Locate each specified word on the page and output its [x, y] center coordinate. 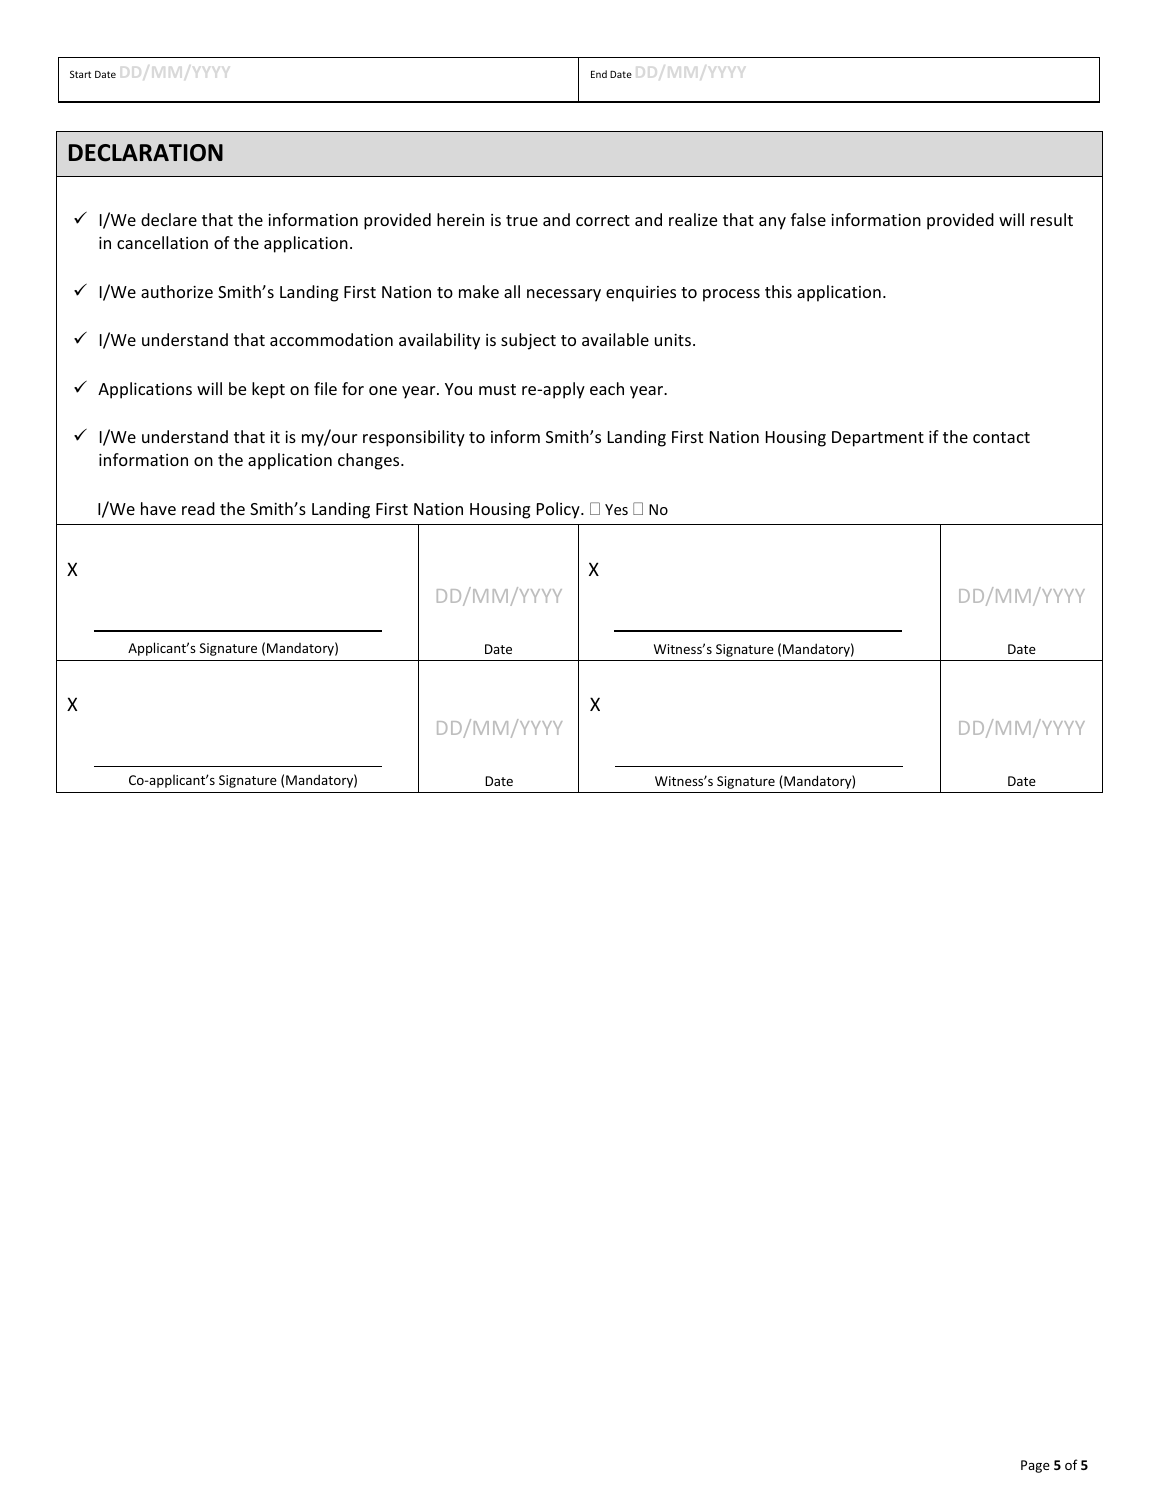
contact [1001, 437]
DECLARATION [146, 153]
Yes [616, 509]
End [599, 74]
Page [1035, 1466]
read [198, 508]
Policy [559, 510]
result [1052, 219]
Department [878, 439]
